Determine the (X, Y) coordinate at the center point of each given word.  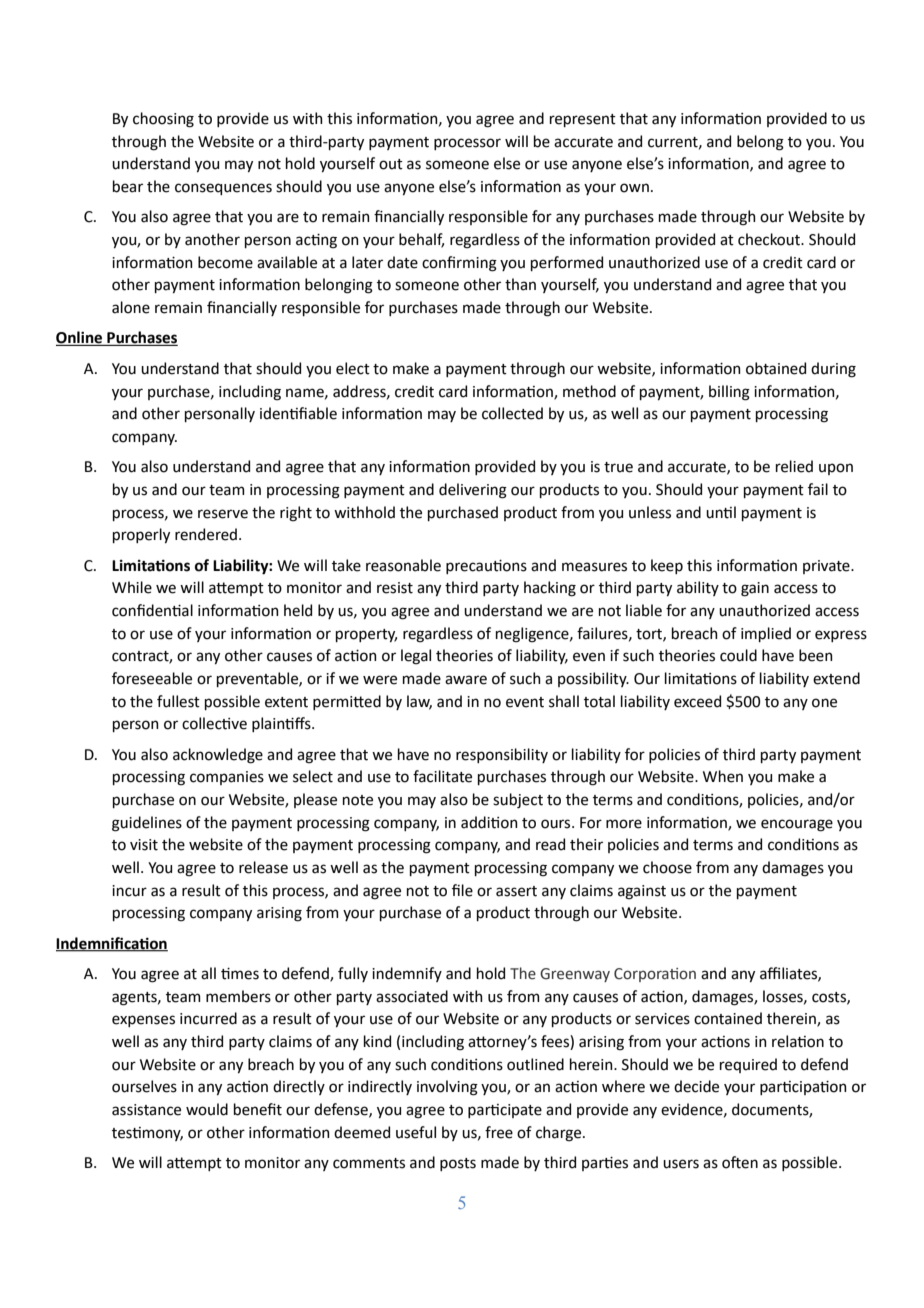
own (634, 188)
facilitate (442, 776)
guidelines (147, 824)
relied (794, 466)
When (723, 776)
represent (583, 120)
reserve (223, 514)
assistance (146, 1110)
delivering (473, 491)
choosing (163, 120)
